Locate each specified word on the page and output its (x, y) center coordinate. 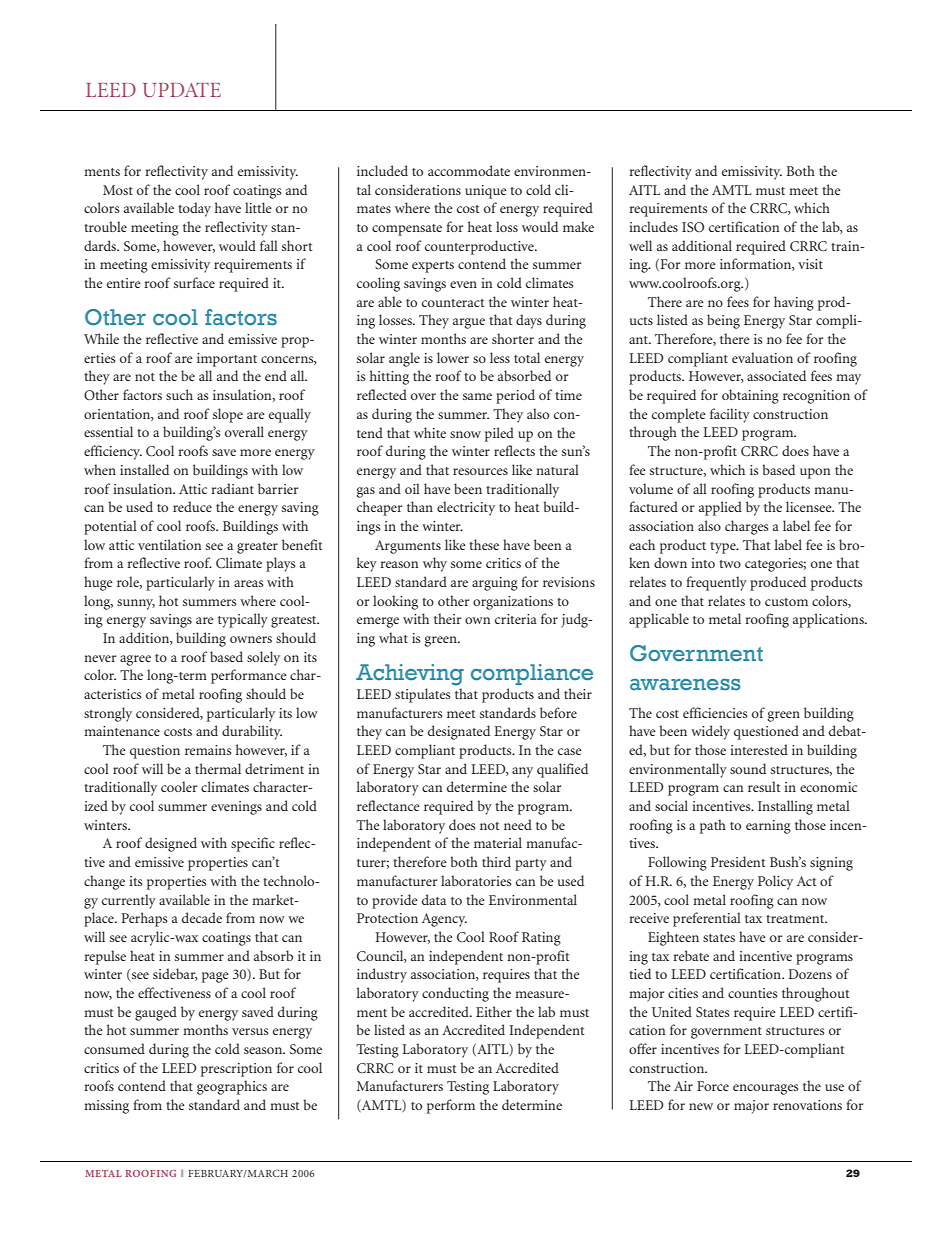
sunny (136, 604)
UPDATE (182, 89)
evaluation (762, 357)
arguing (495, 584)
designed (171, 844)
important (227, 360)
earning (768, 827)
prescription (236, 1070)
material (498, 842)
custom (786, 602)
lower (453, 357)
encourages (766, 1089)
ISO (693, 227)
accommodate (469, 170)
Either (494, 1011)
